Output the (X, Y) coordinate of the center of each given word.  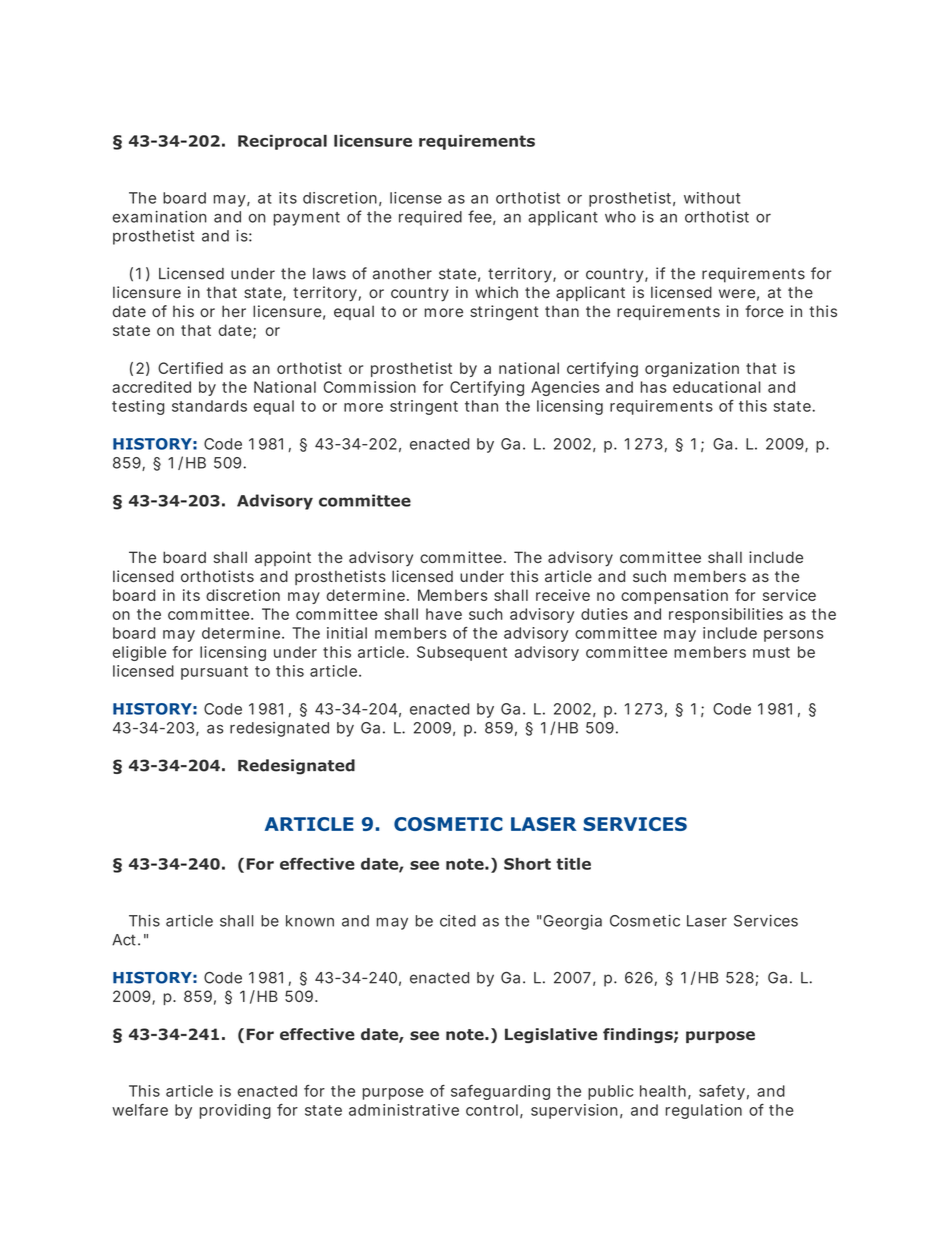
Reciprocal (282, 142)
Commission (370, 387)
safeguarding (500, 1092)
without (712, 198)
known (310, 921)
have (444, 614)
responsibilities (726, 615)
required (430, 218)
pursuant (214, 673)
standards (209, 406)
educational (716, 387)
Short (527, 864)
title (573, 864)
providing (235, 1111)
